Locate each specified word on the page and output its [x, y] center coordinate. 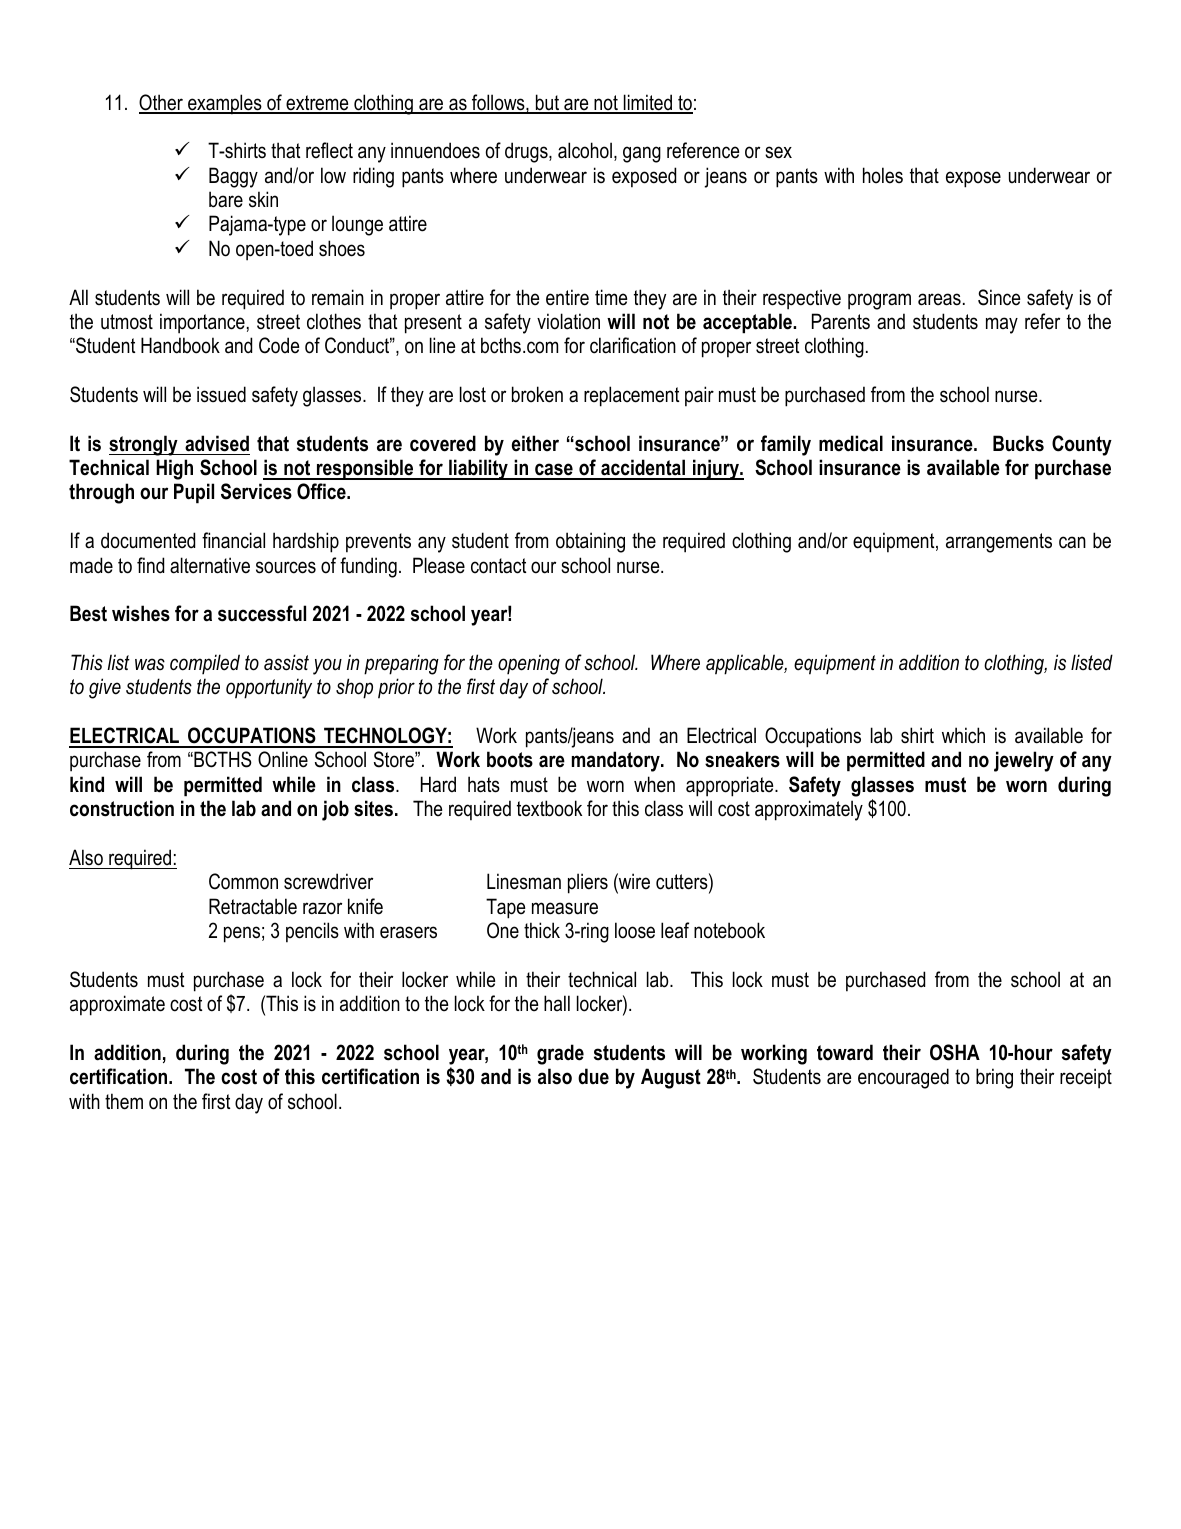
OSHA [955, 1052]
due [593, 1076]
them [124, 1101]
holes [883, 175]
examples [225, 104]
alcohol [585, 150]
